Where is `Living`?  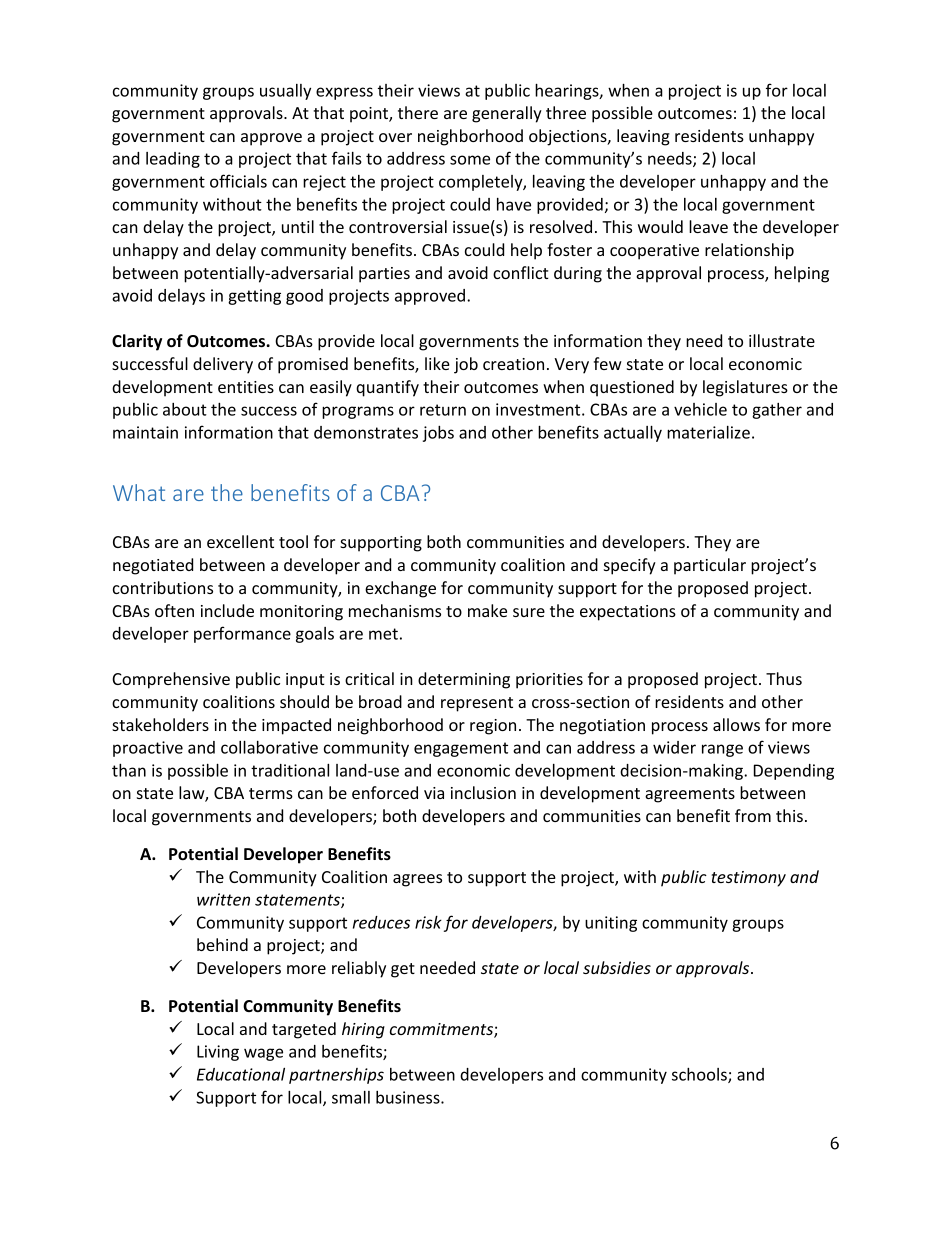 Living is located at coordinates (218, 1053).
